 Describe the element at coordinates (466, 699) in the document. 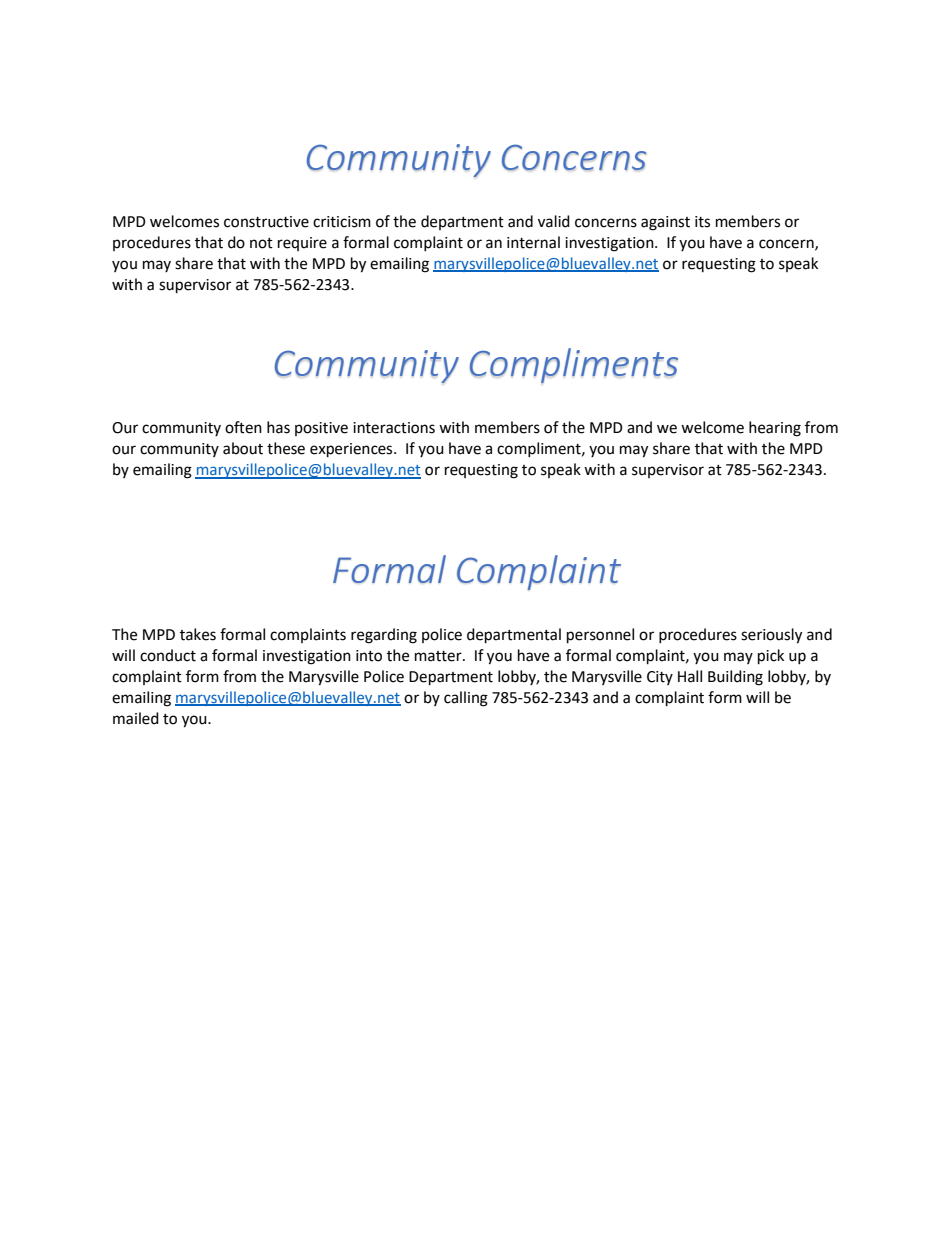

I see `calling` at that location.
